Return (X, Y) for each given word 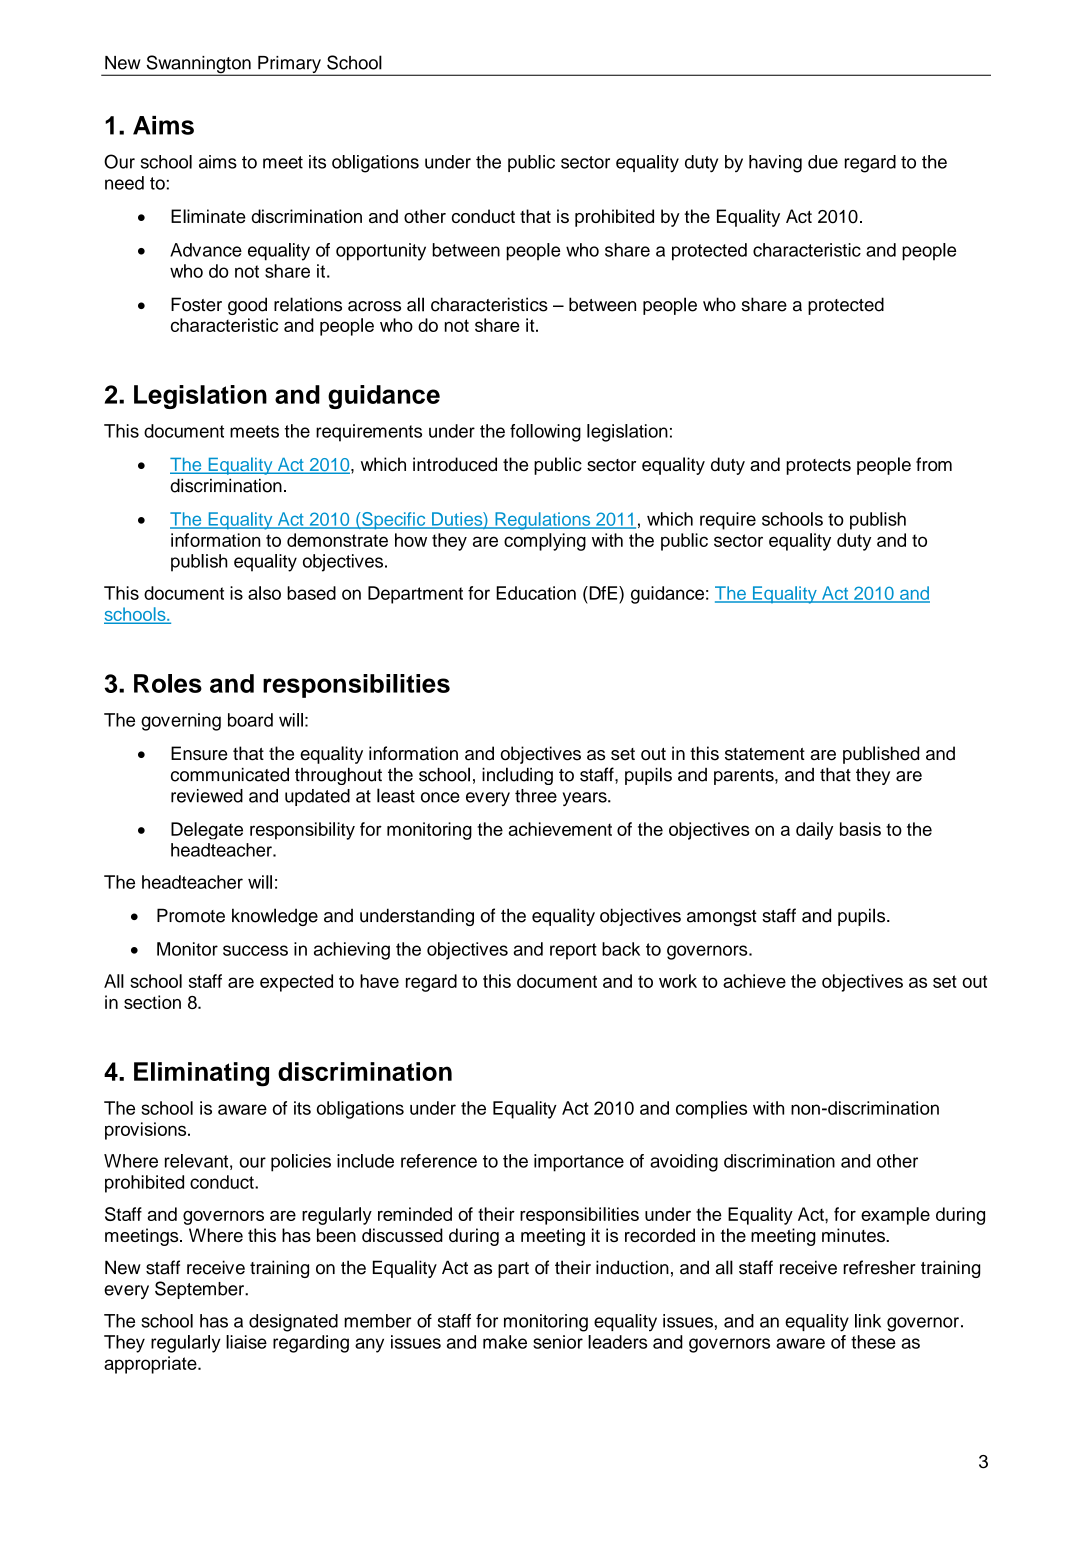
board (250, 720)
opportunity (381, 252)
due (823, 162)
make (505, 1342)
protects (818, 467)
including (517, 776)
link (868, 1321)
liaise (246, 1342)
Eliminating (201, 1074)
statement (765, 754)
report (573, 951)
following (545, 433)
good (247, 306)
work (678, 981)
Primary (289, 66)
